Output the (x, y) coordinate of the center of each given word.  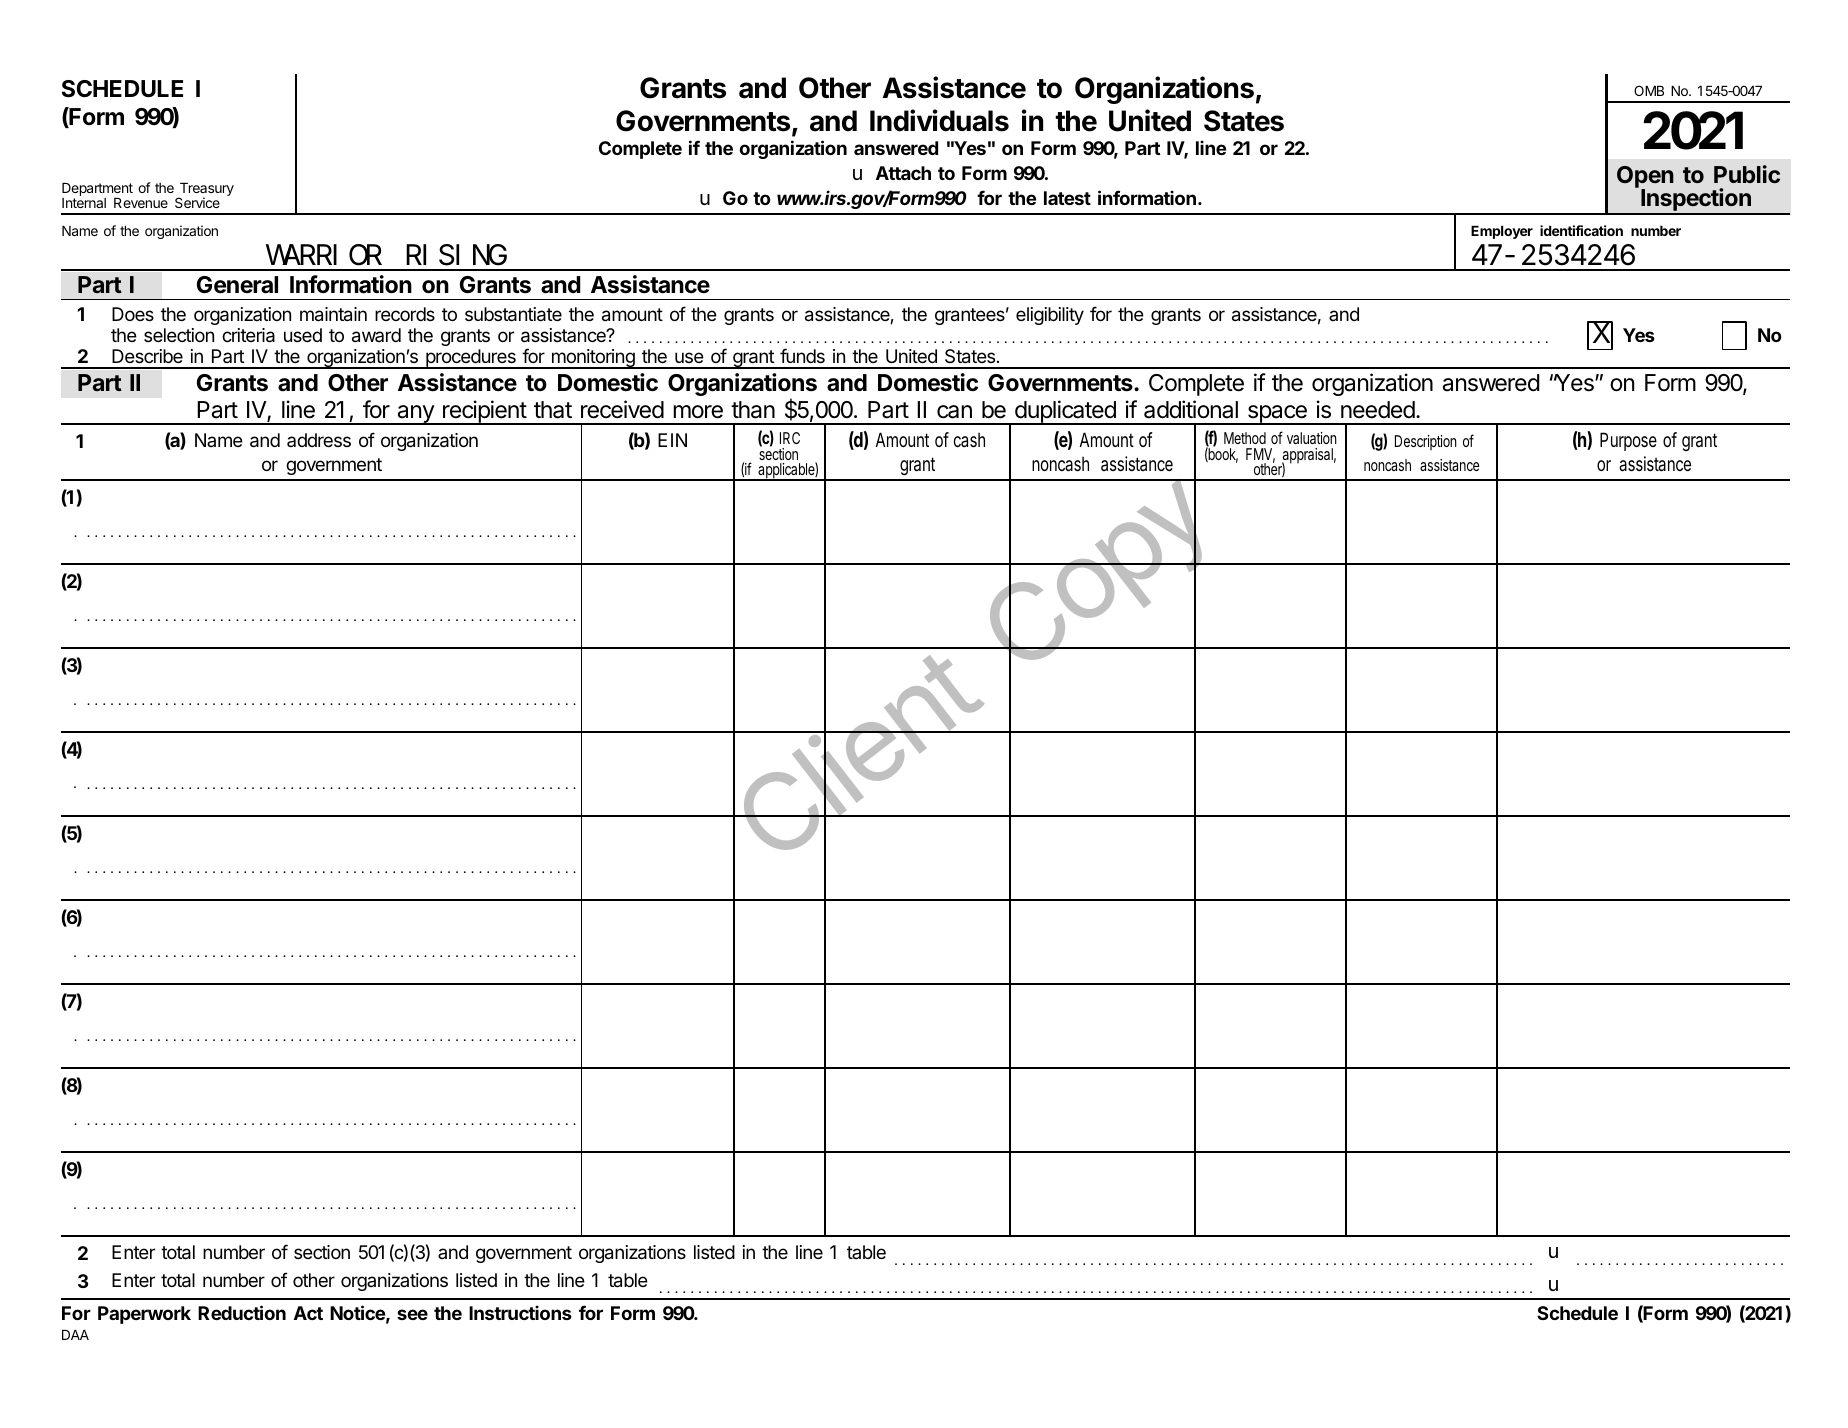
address (319, 440)
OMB (1649, 90)
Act (308, 1313)
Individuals (939, 120)
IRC (790, 438)
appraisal (1309, 457)
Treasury (205, 191)
